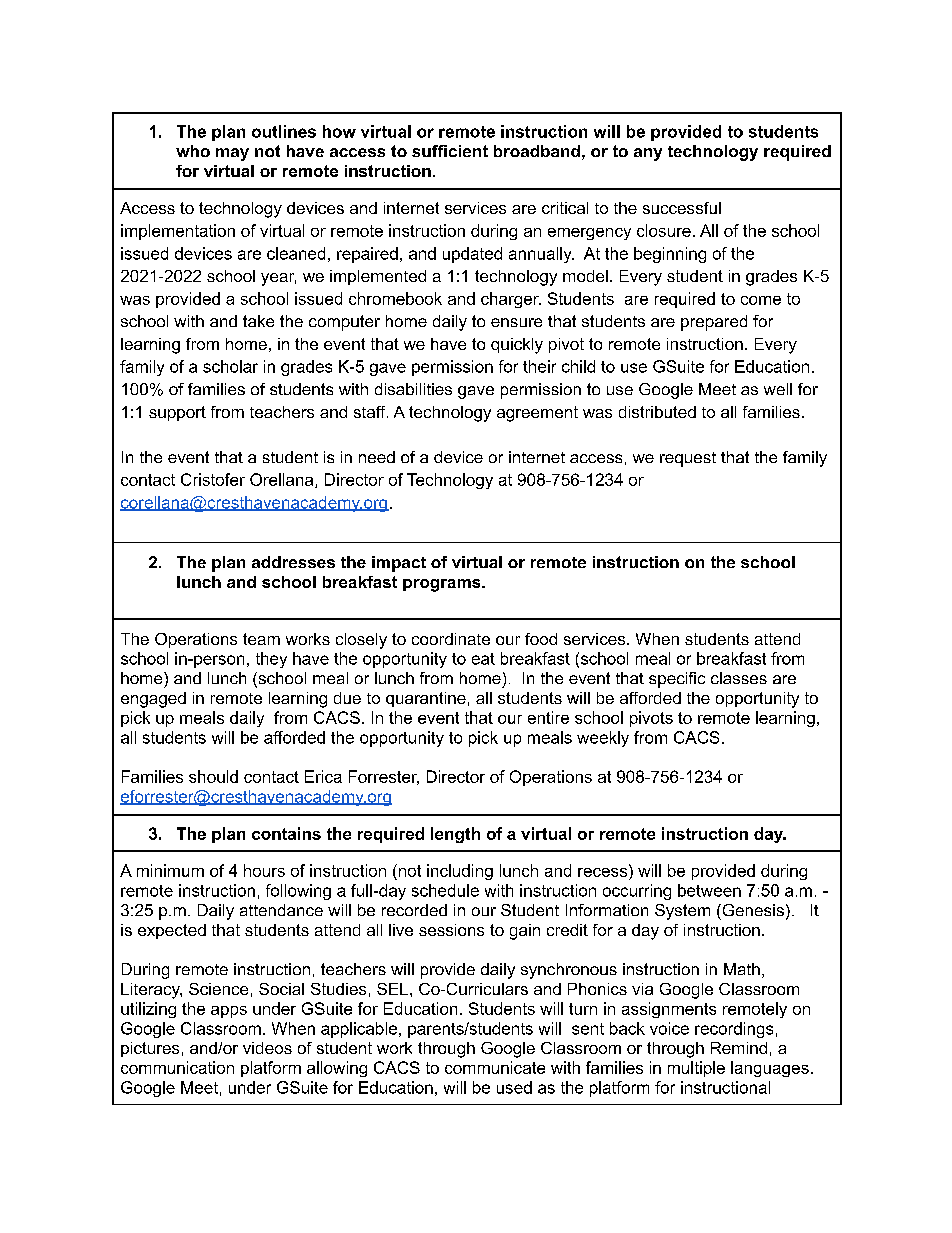  Describe the element at coordinates (232, 154) in the screenshot. I see `may` at that location.
